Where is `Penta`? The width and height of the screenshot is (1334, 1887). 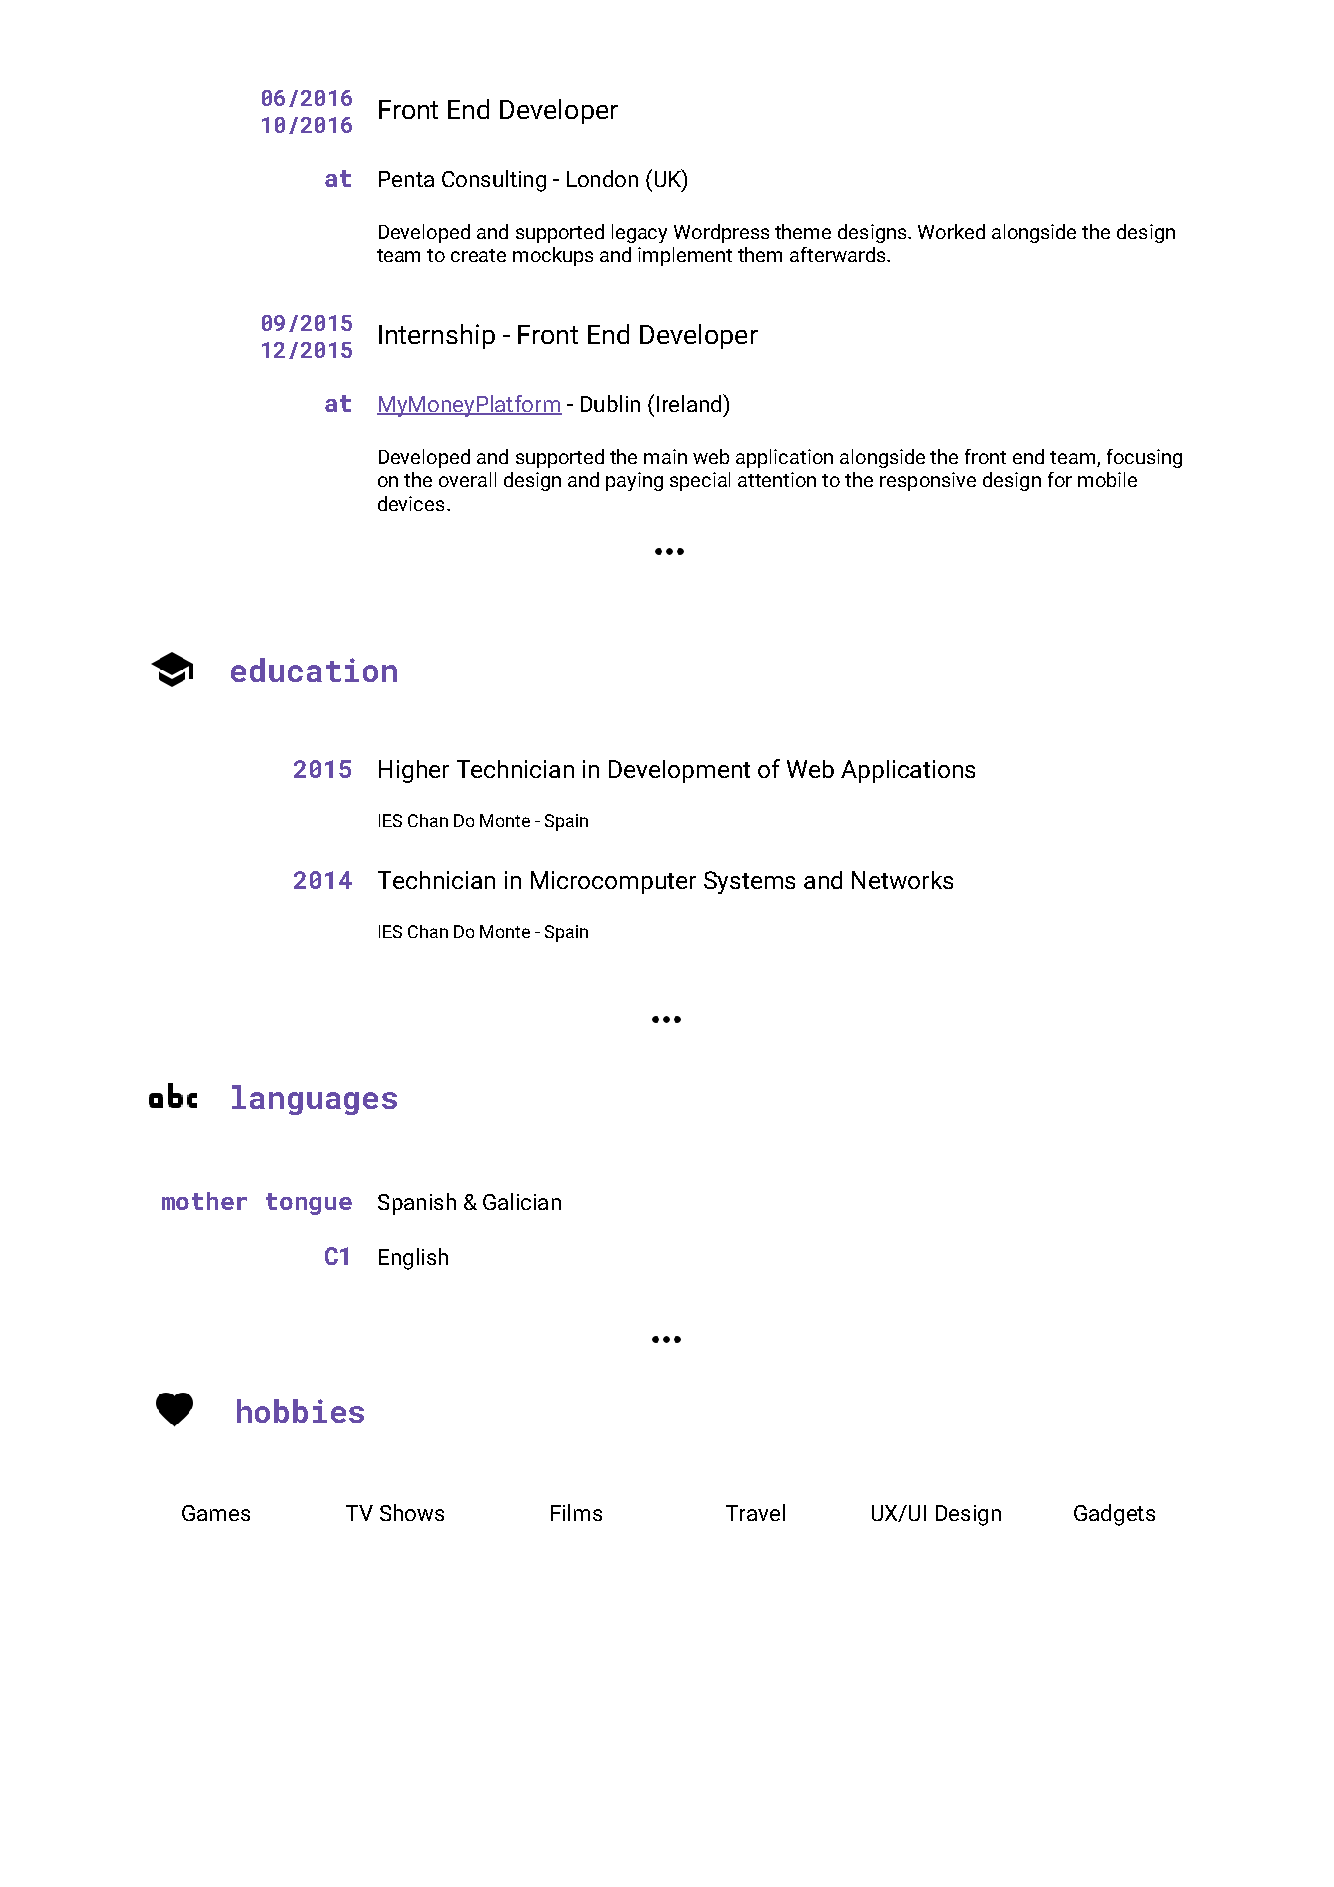 Penta is located at coordinates (406, 179).
